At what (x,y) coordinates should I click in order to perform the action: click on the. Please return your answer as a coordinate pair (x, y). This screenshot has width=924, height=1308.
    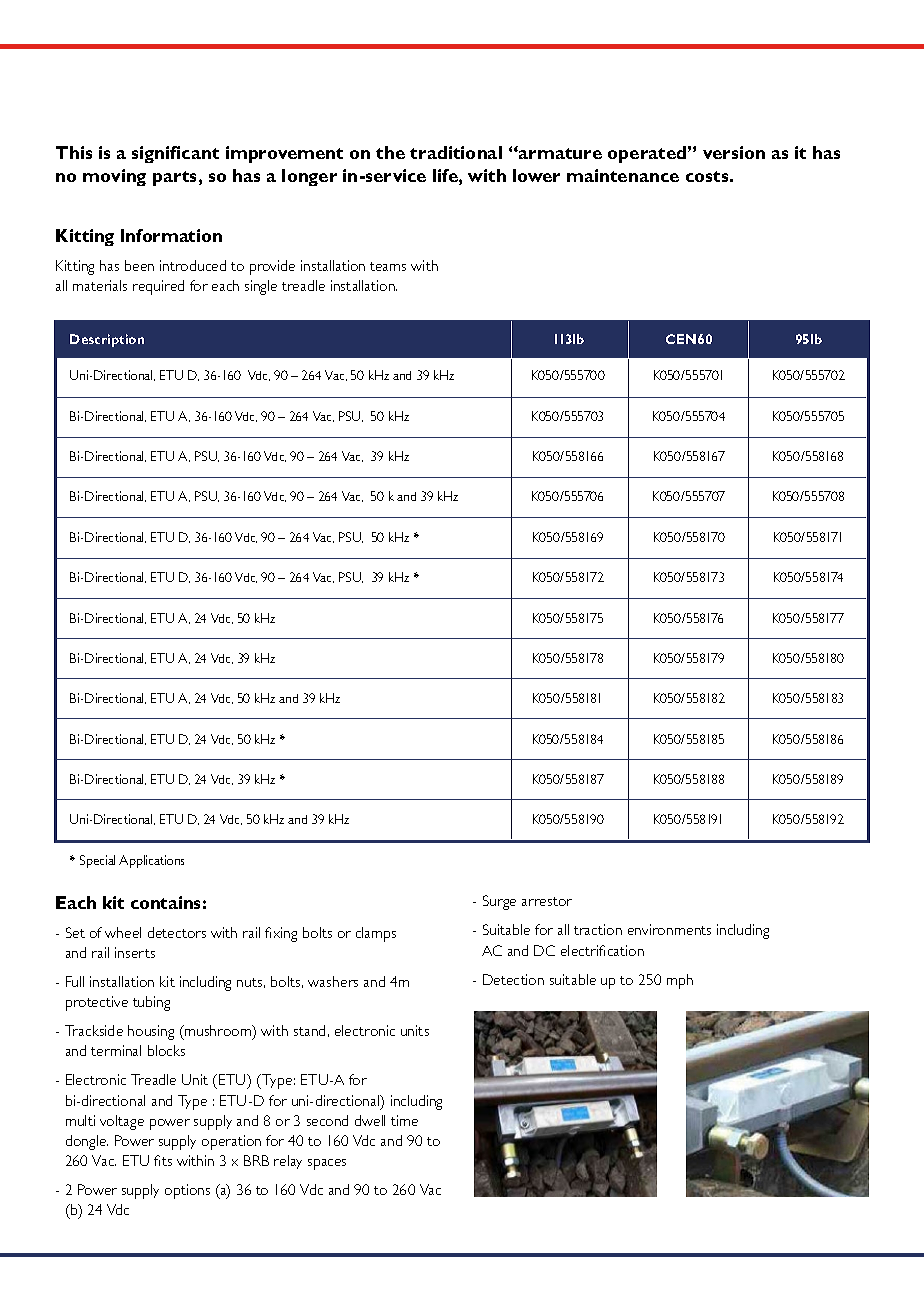
    Looking at the image, I should click on (390, 152).
